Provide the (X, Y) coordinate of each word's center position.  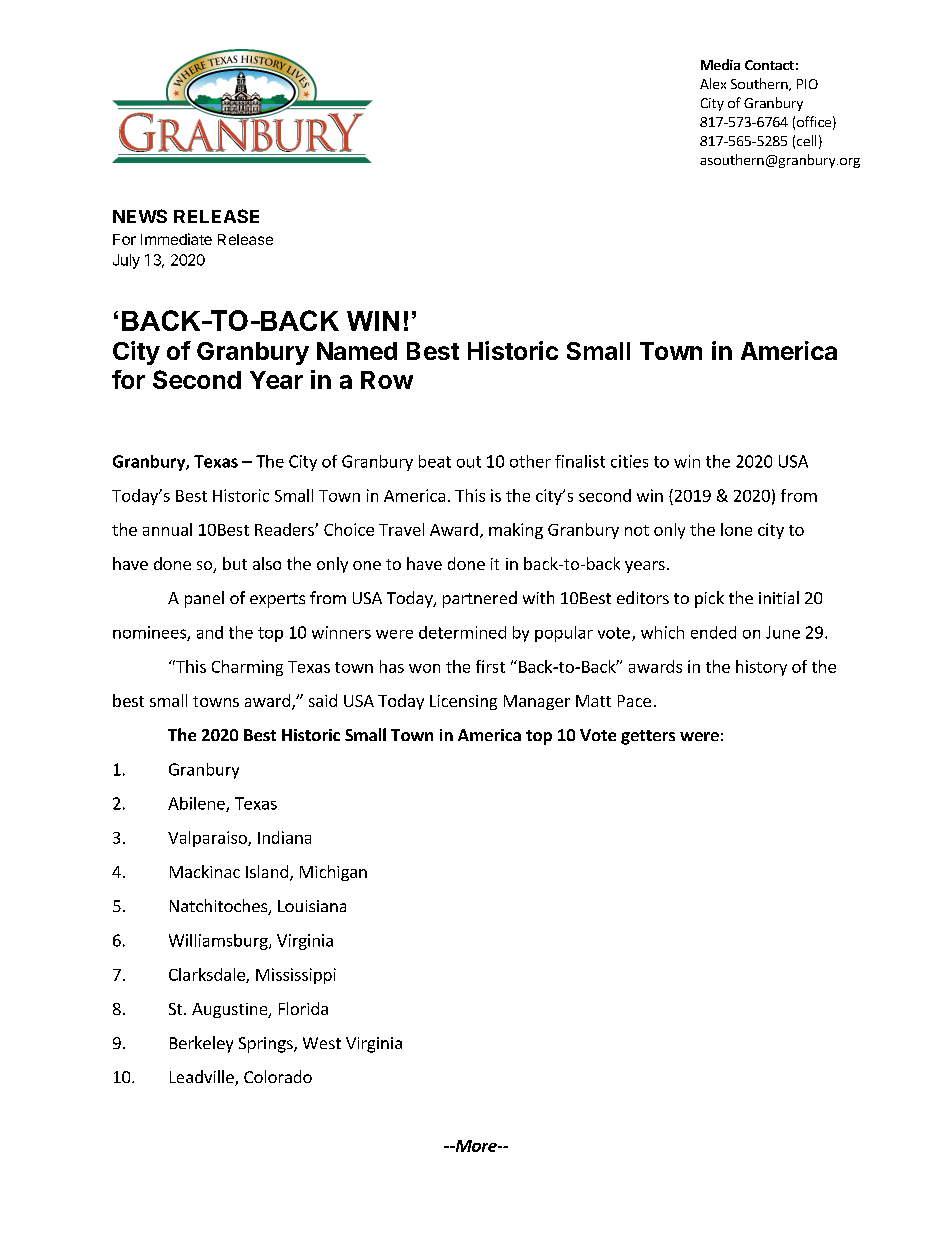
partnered (480, 599)
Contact (769, 65)
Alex (713, 83)
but (235, 563)
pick (709, 599)
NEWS (140, 216)
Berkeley (201, 1044)
